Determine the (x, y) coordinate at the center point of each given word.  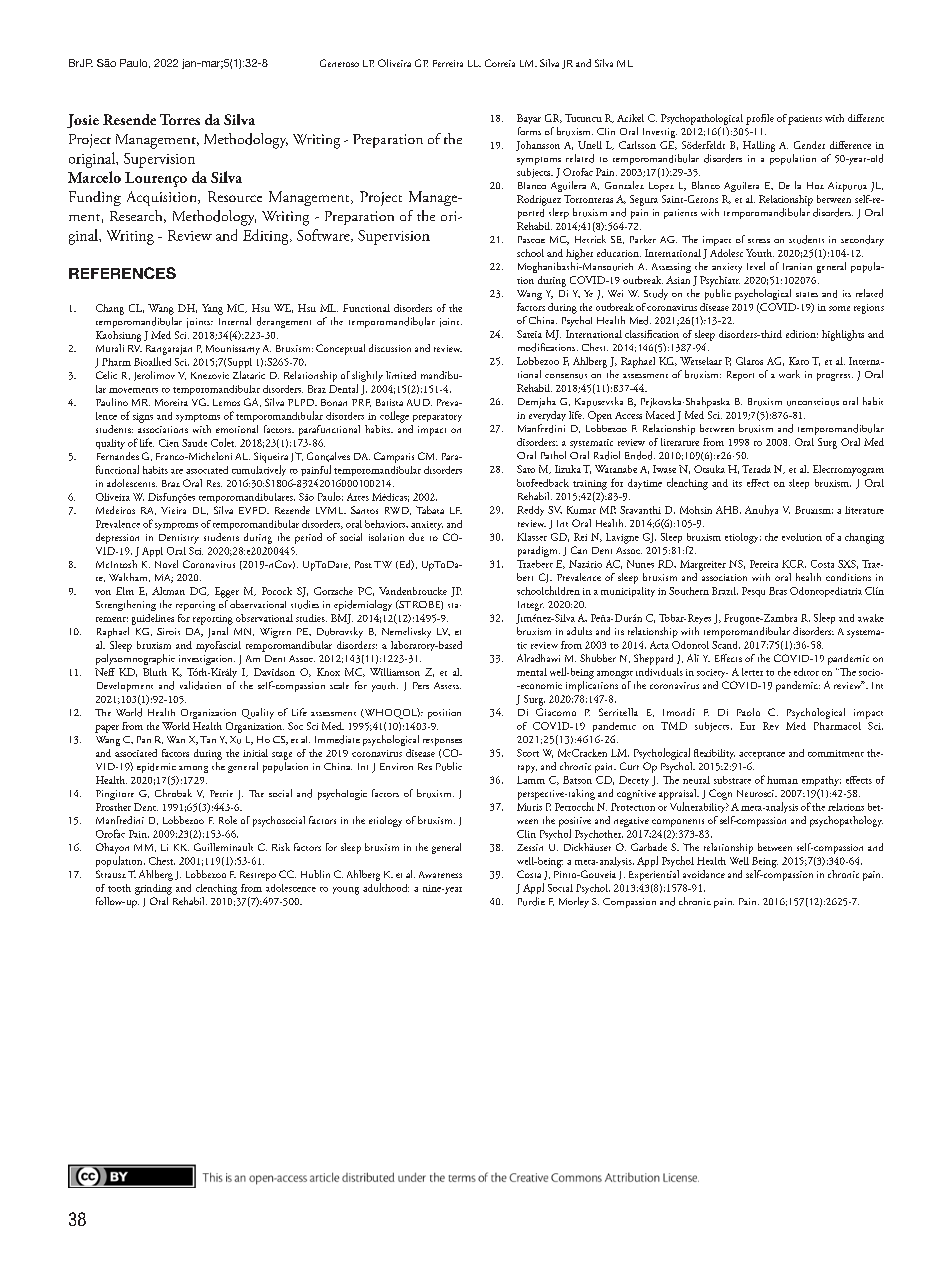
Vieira (173, 510)
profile (760, 119)
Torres (180, 119)
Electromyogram (848, 470)
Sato (526, 469)
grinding (153, 889)
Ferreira (448, 63)
